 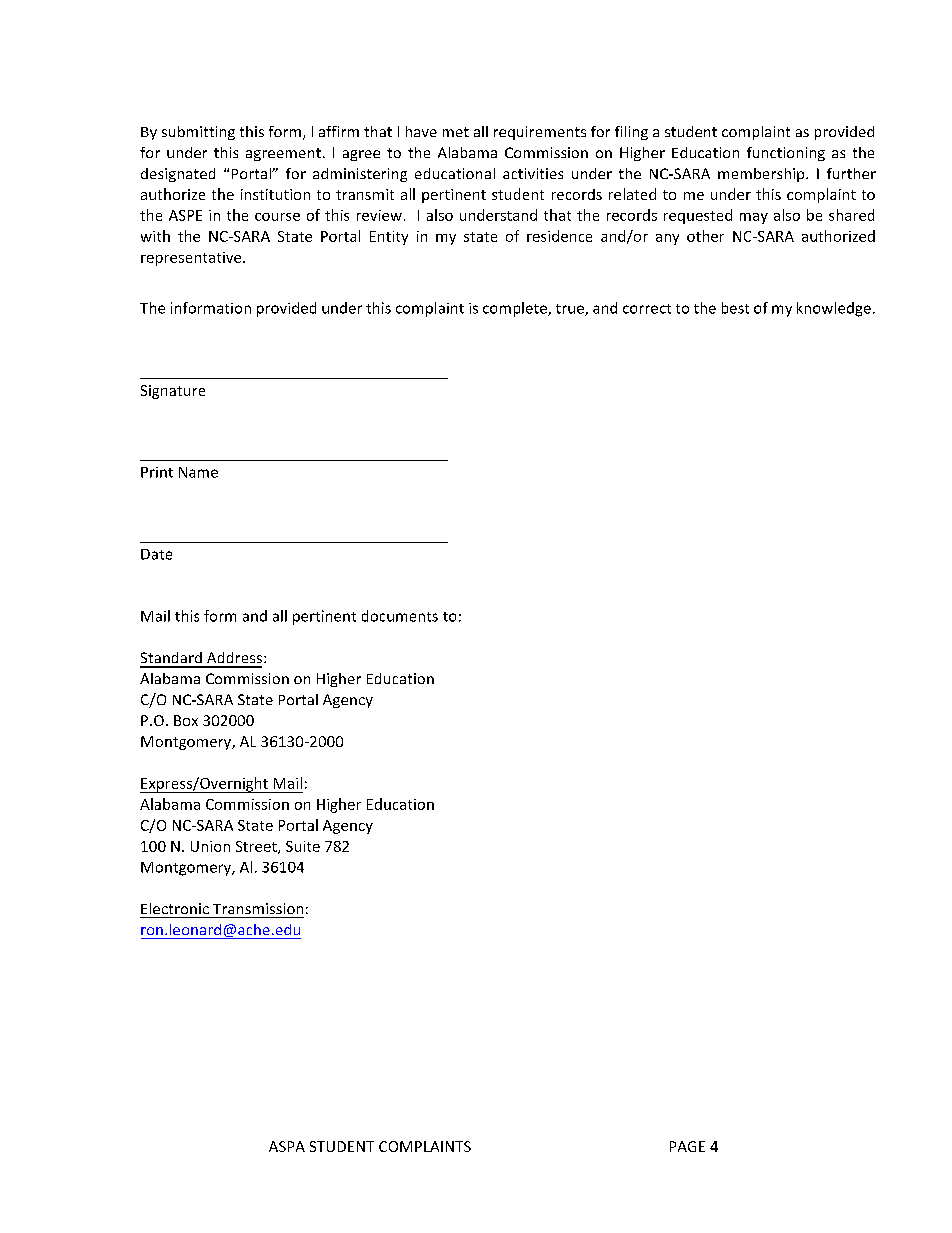 What do you see at coordinates (198, 472) in the screenshot?
I see `Name` at bounding box center [198, 472].
